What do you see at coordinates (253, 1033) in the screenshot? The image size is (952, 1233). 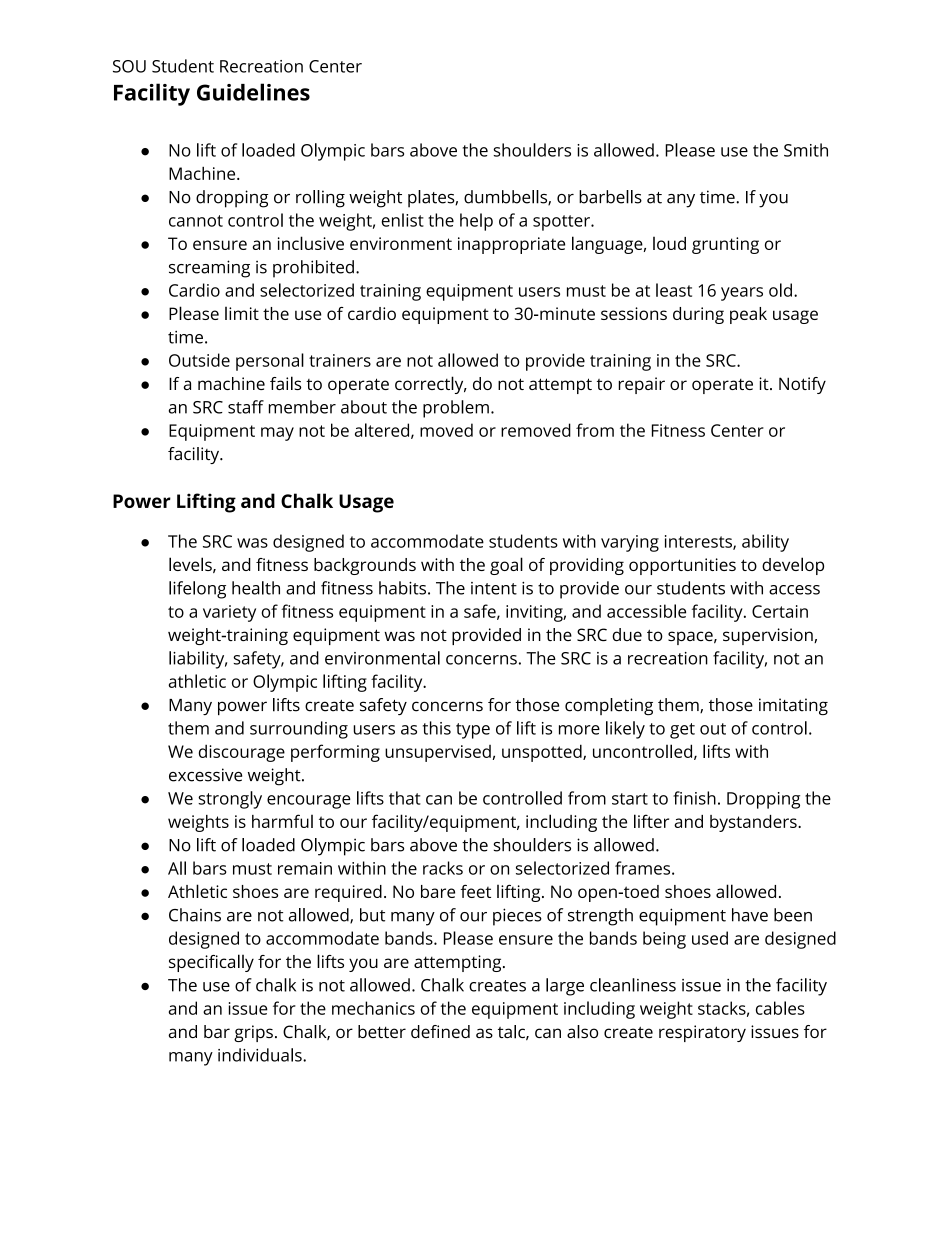 I see `grips` at bounding box center [253, 1033].
